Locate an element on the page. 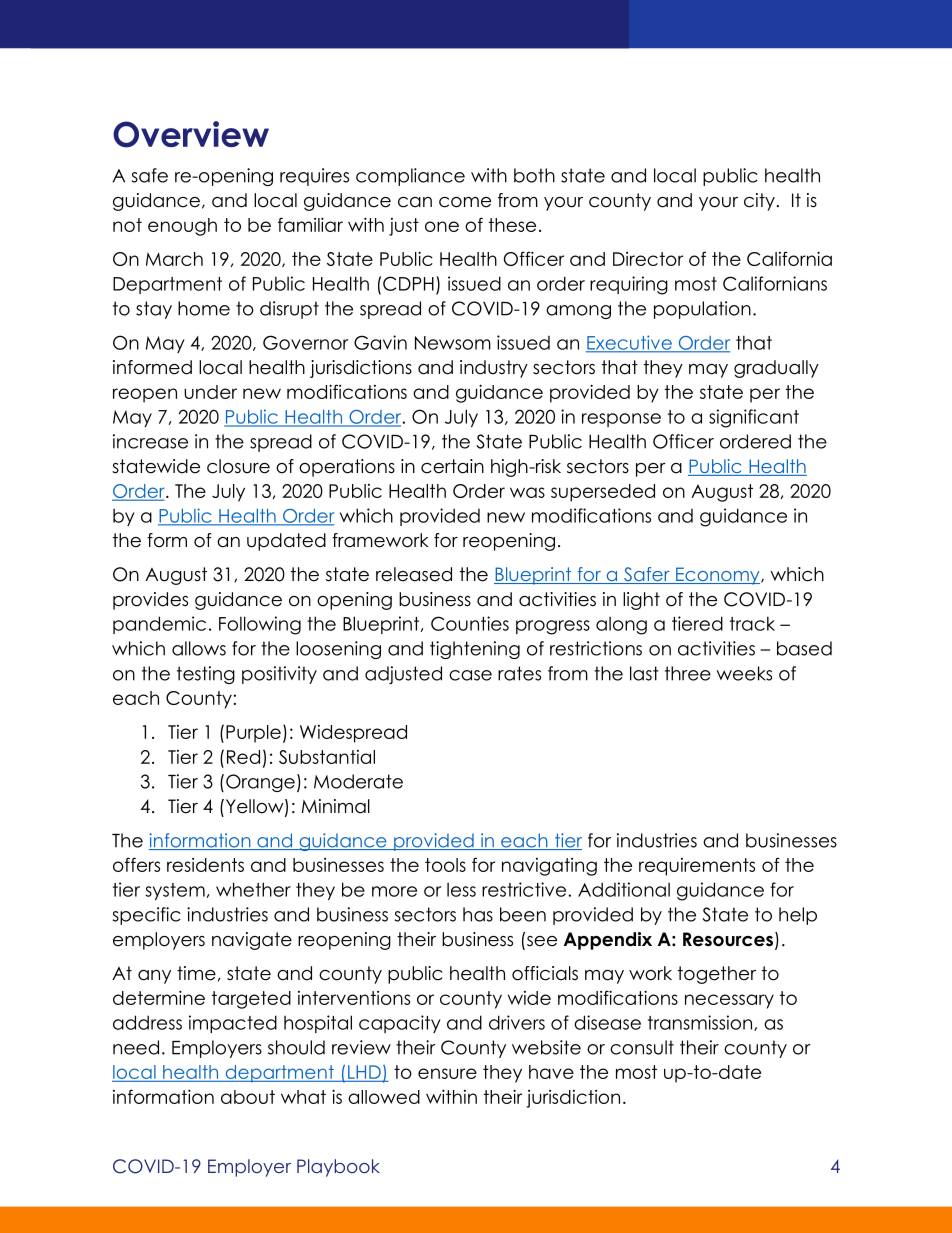 The image size is (952, 1233). case is located at coordinates (470, 675).
